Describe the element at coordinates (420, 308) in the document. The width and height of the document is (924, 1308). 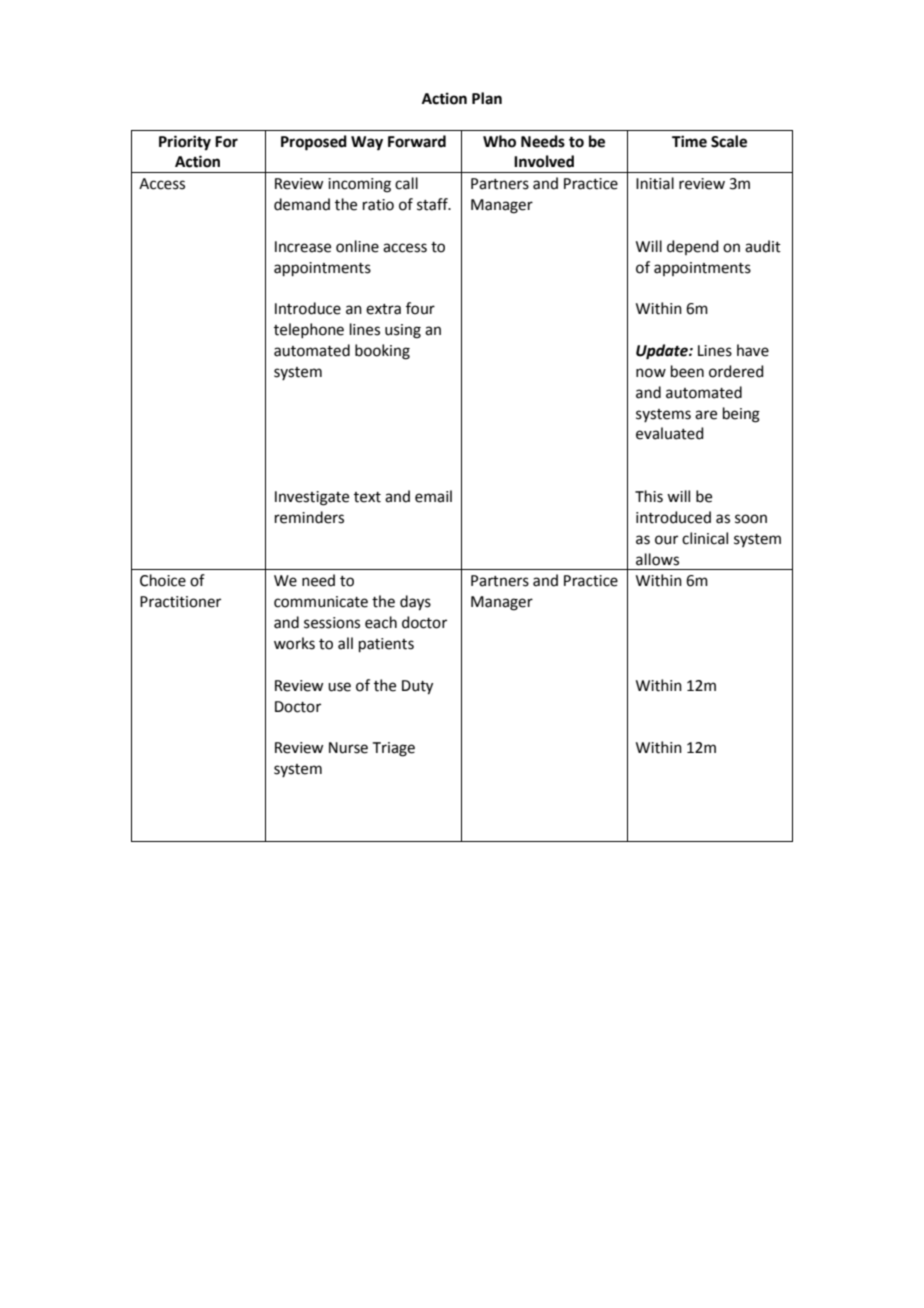
I see `four` at that location.
